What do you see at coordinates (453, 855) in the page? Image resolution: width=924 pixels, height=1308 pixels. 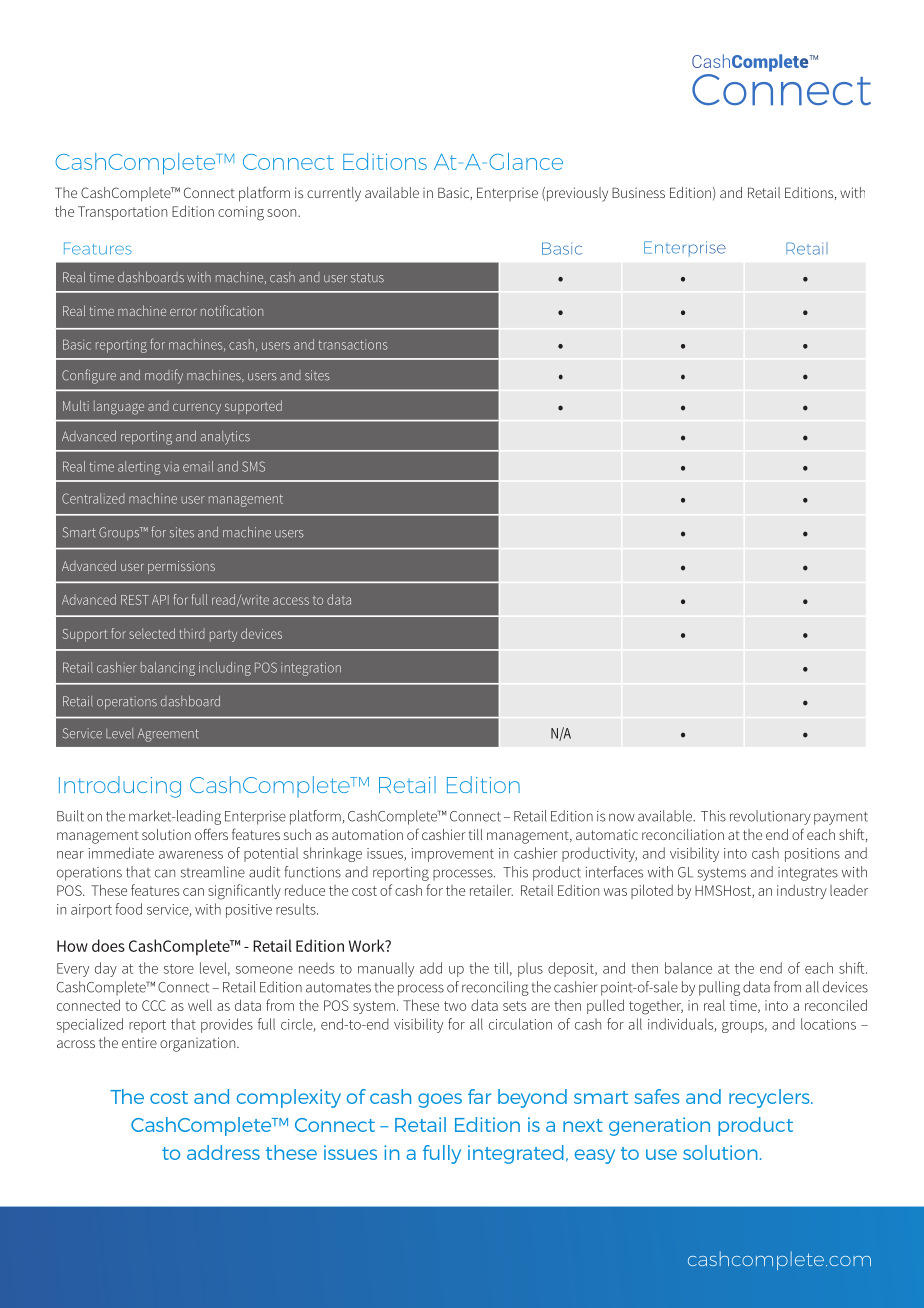 I see `improvement` at bounding box center [453, 855].
